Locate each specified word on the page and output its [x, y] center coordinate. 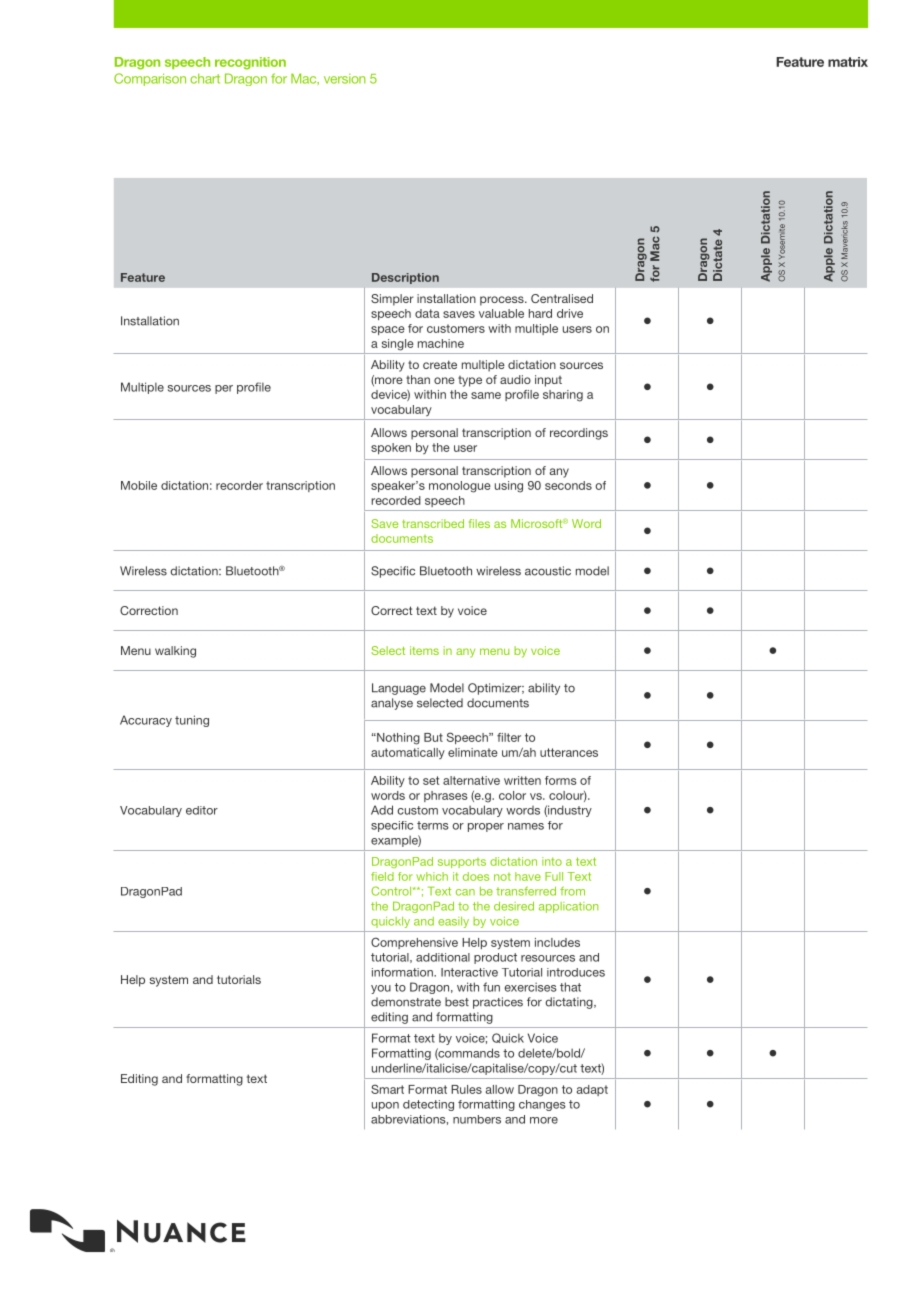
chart [205, 78]
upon [385, 1106]
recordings [579, 434]
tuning [192, 721]
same [486, 395]
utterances [569, 752]
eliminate [473, 752]
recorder [239, 485]
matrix [848, 62]
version [345, 78]
